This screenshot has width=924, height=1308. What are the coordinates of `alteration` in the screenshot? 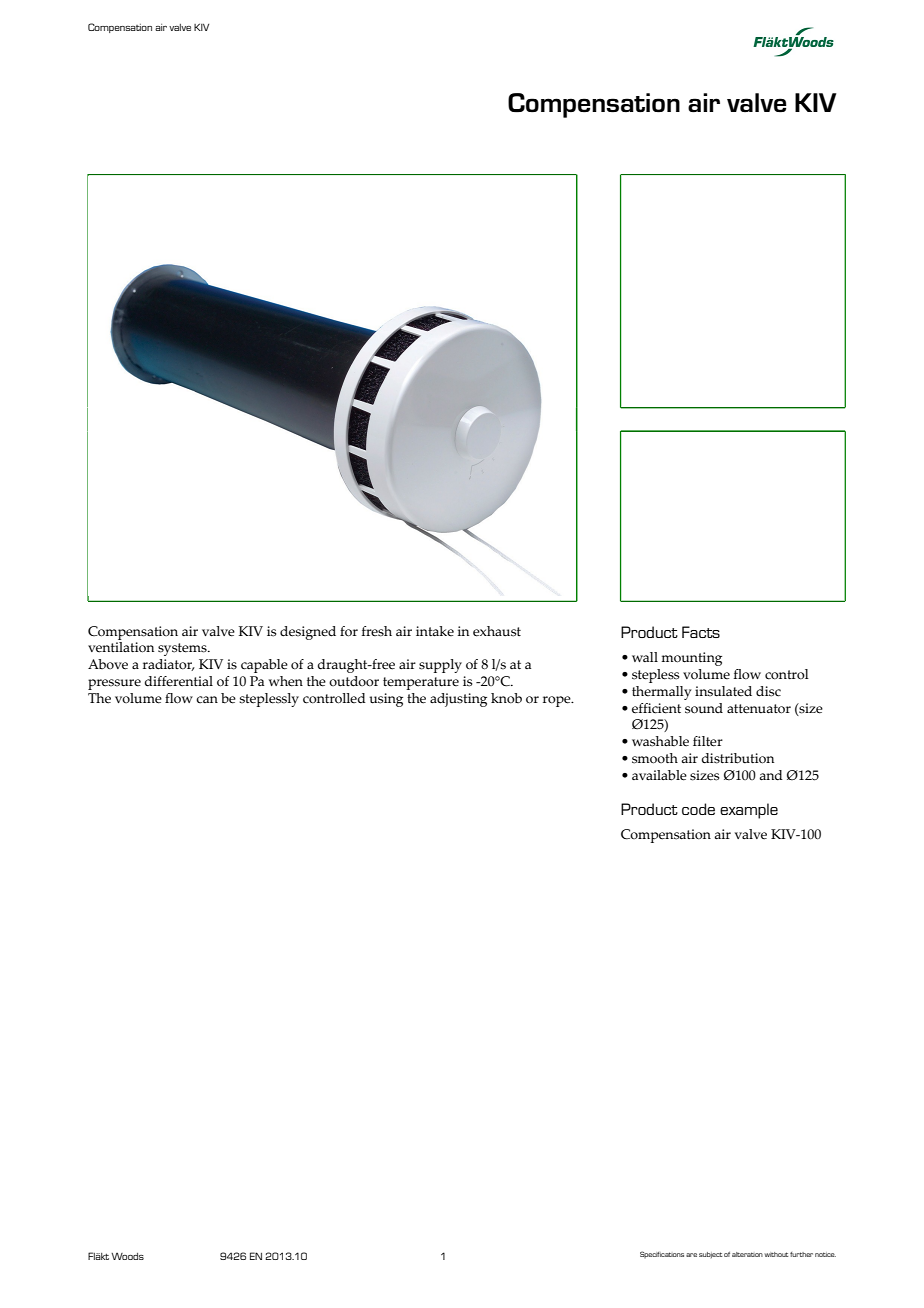 It's located at (747, 1254).
